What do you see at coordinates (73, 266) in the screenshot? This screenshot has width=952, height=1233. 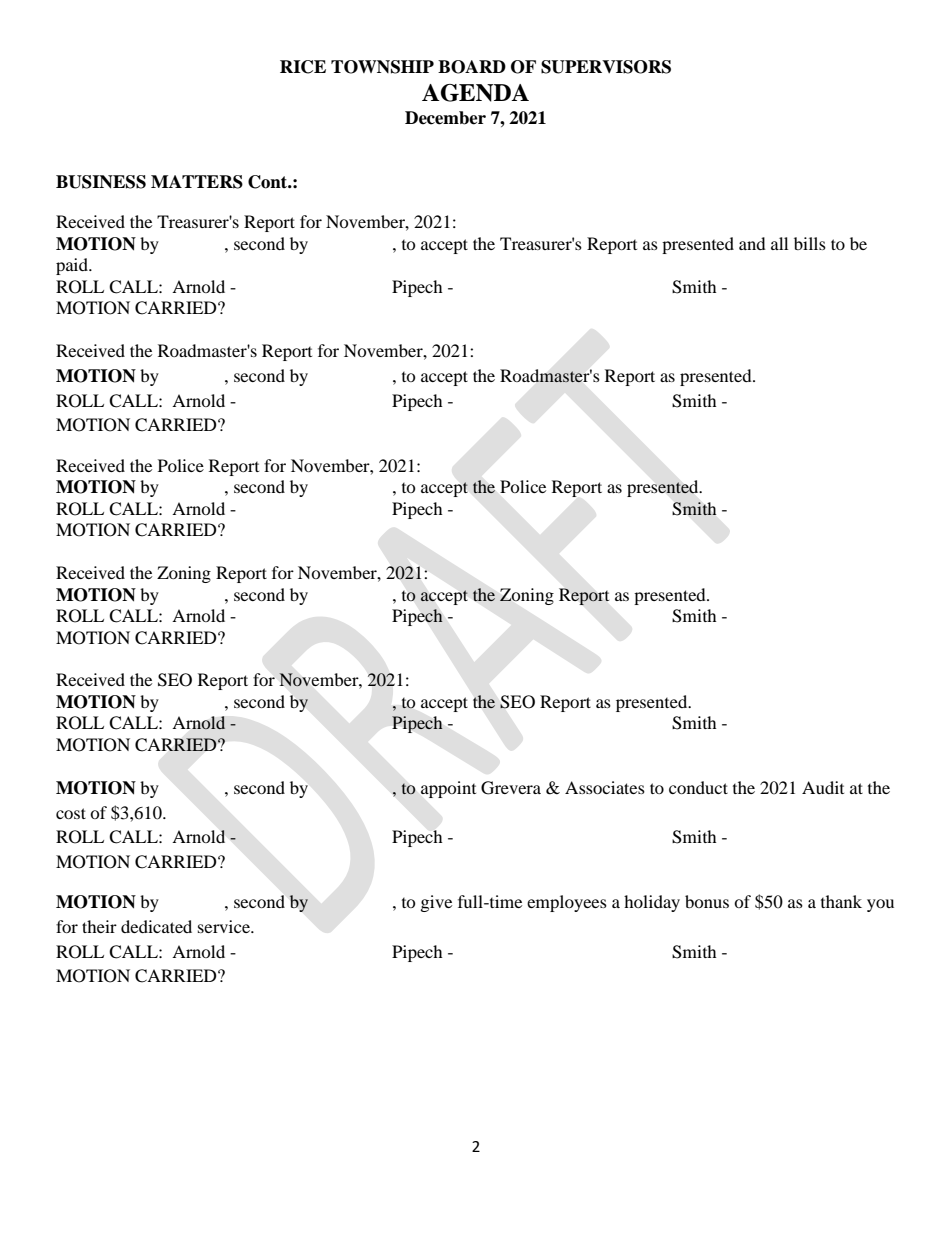 I see `paid` at bounding box center [73, 266].
